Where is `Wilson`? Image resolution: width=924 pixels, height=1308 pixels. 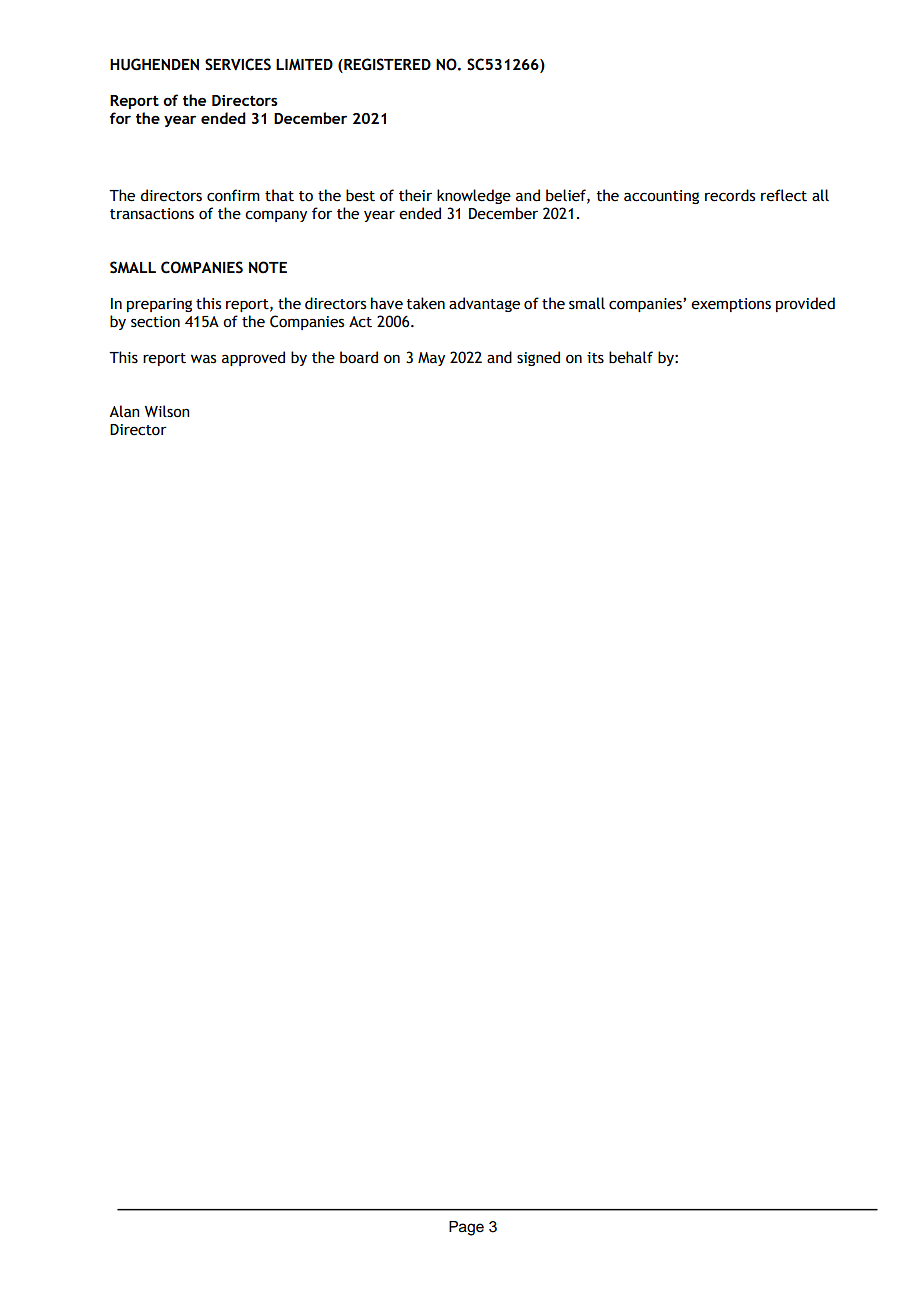
Wilson is located at coordinates (167, 411).
